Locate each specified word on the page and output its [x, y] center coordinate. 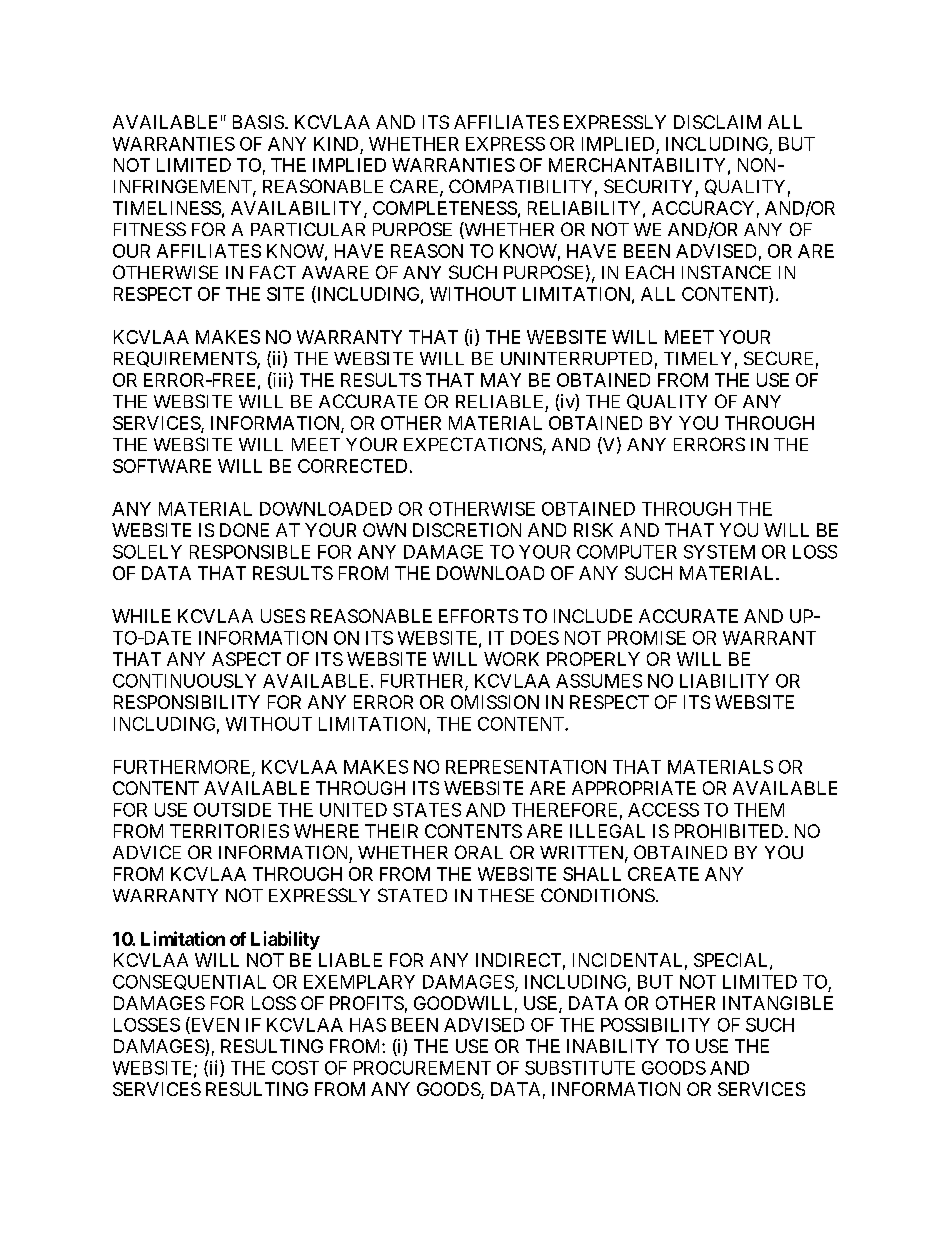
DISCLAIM [717, 122]
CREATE [663, 874]
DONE [244, 530]
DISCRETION [467, 530]
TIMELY [697, 358]
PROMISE [647, 638]
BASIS [258, 122]
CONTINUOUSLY [184, 681]
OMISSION [495, 702]
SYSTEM [719, 552]
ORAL [479, 852]
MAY [501, 380]
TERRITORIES [229, 831]
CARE [415, 187]
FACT [273, 272]
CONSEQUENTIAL [189, 982]
